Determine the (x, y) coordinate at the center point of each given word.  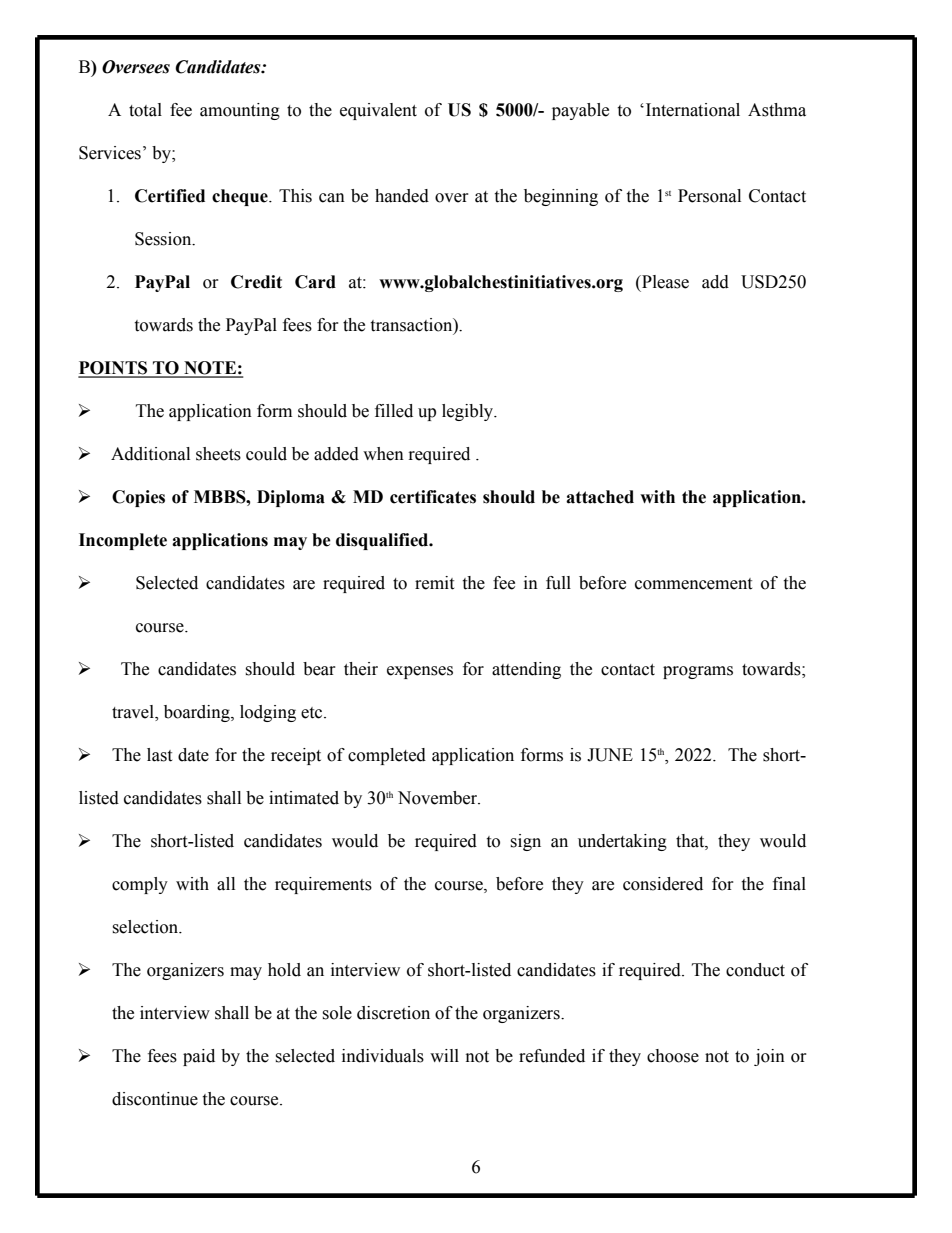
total (145, 110)
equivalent (378, 111)
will (444, 1055)
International (693, 110)
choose (673, 1056)
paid (199, 1057)
